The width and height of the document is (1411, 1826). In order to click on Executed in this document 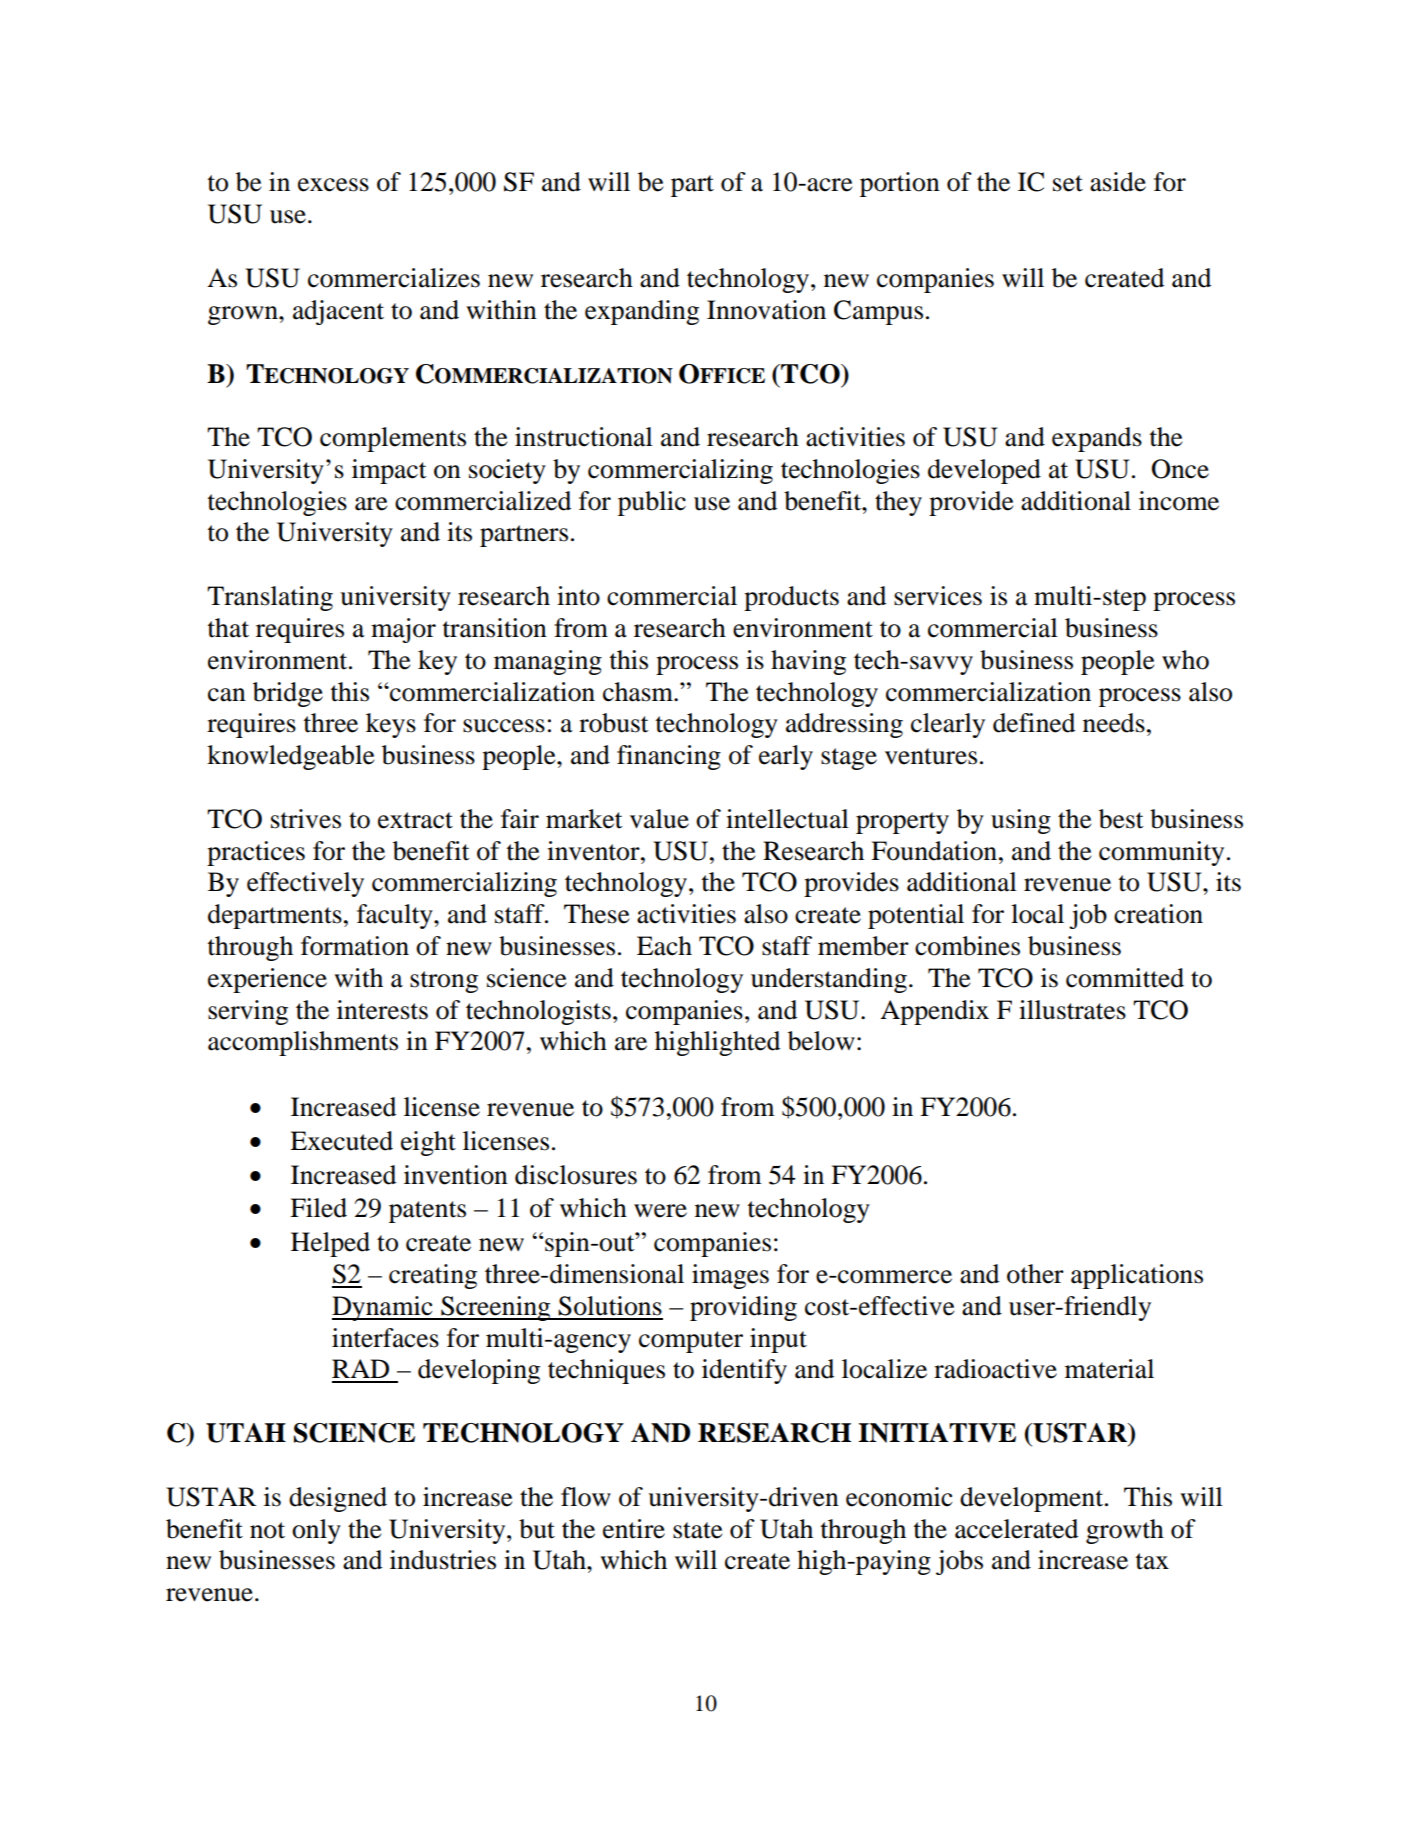, I will do `click(341, 1141)`.
